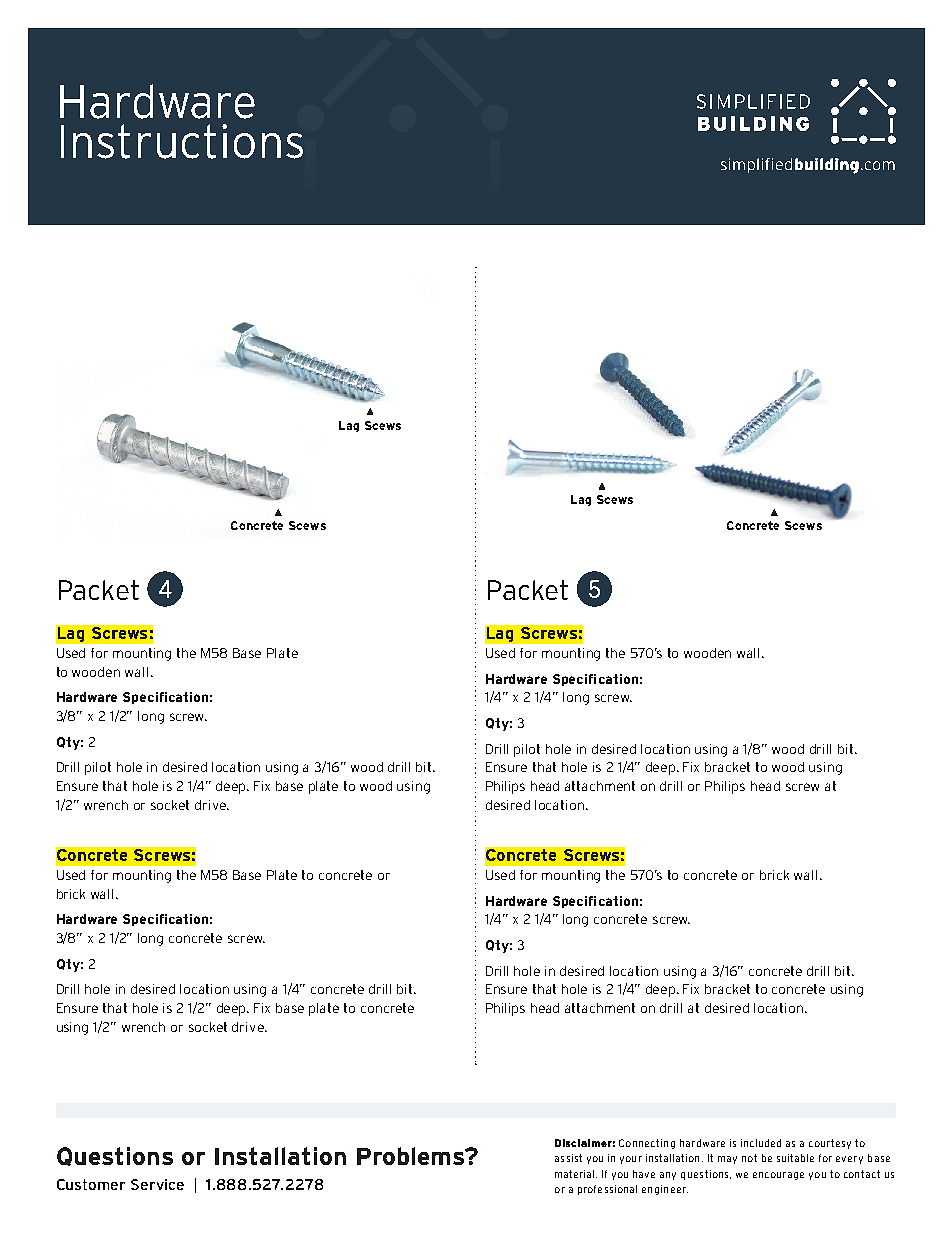  What do you see at coordinates (157, 1184) in the image?
I see `Service` at bounding box center [157, 1184].
